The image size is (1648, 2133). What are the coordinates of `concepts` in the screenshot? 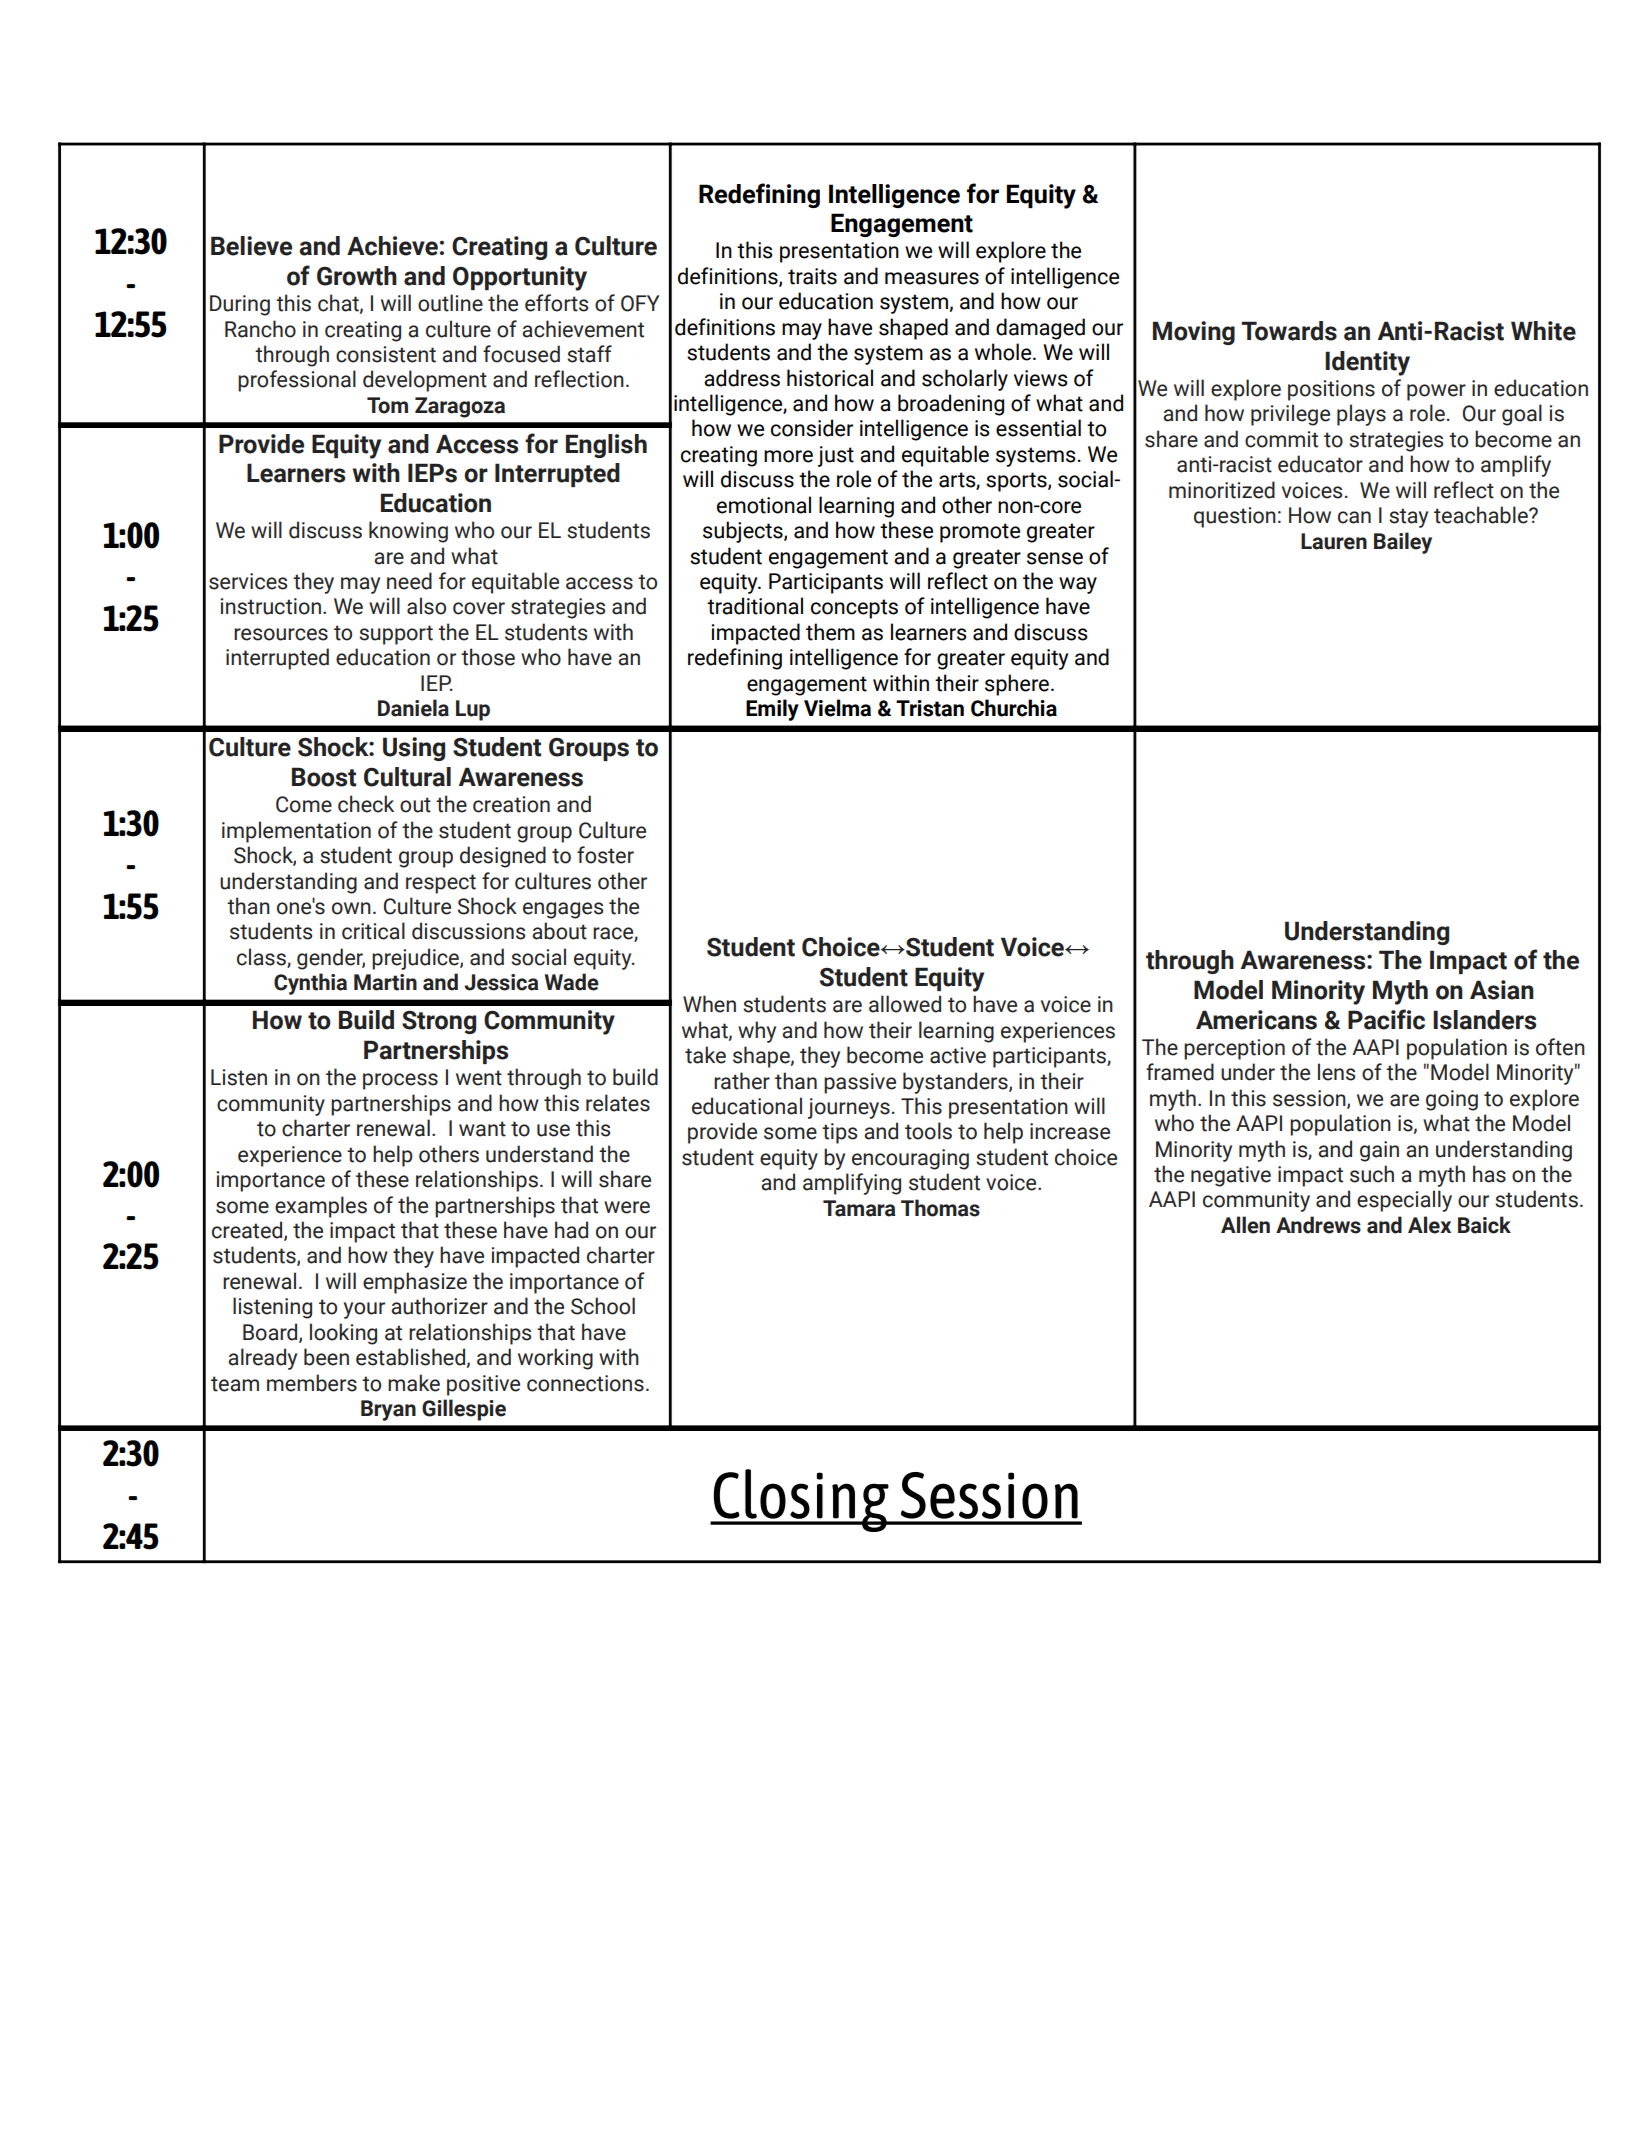 It's located at (854, 609).
